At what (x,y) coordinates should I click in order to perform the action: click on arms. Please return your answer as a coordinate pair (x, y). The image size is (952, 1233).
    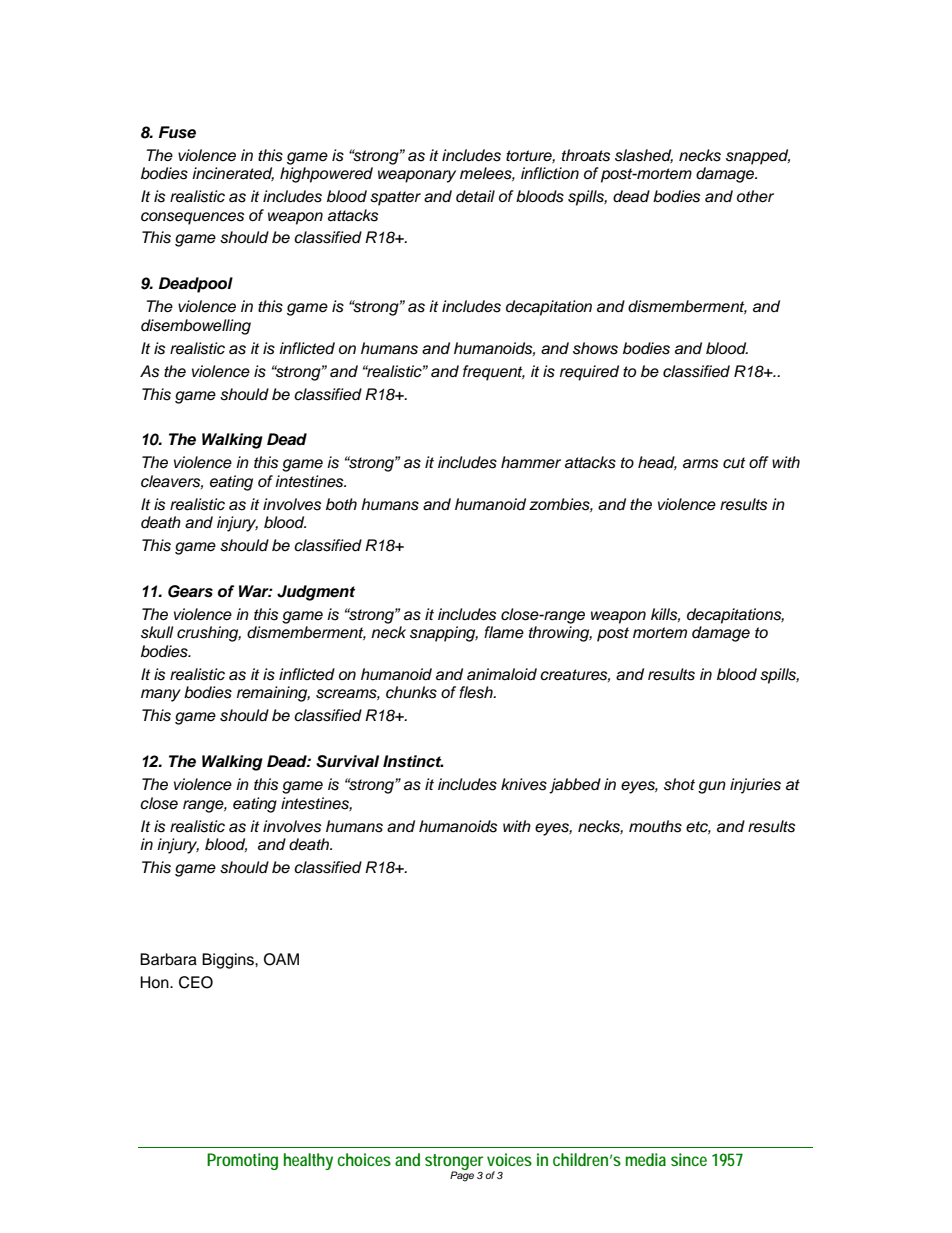
    Looking at the image, I should click on (701, 464).
